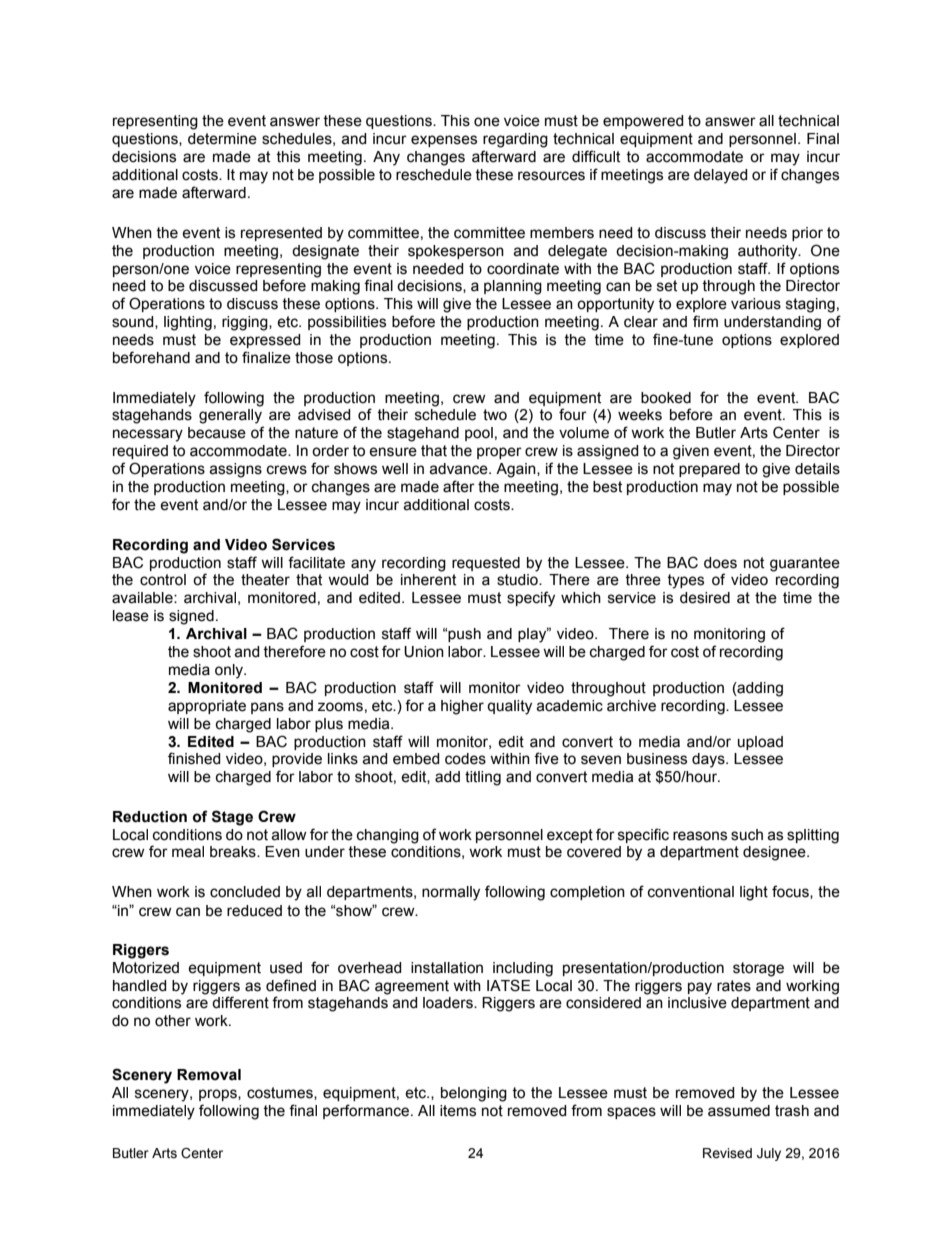 Image resolution: width=952 pixels, height=1233 pixels. What do you see at coordinates (721, 176) in the screenshot?
I see `delayed` at bounding box center [721, 176].
